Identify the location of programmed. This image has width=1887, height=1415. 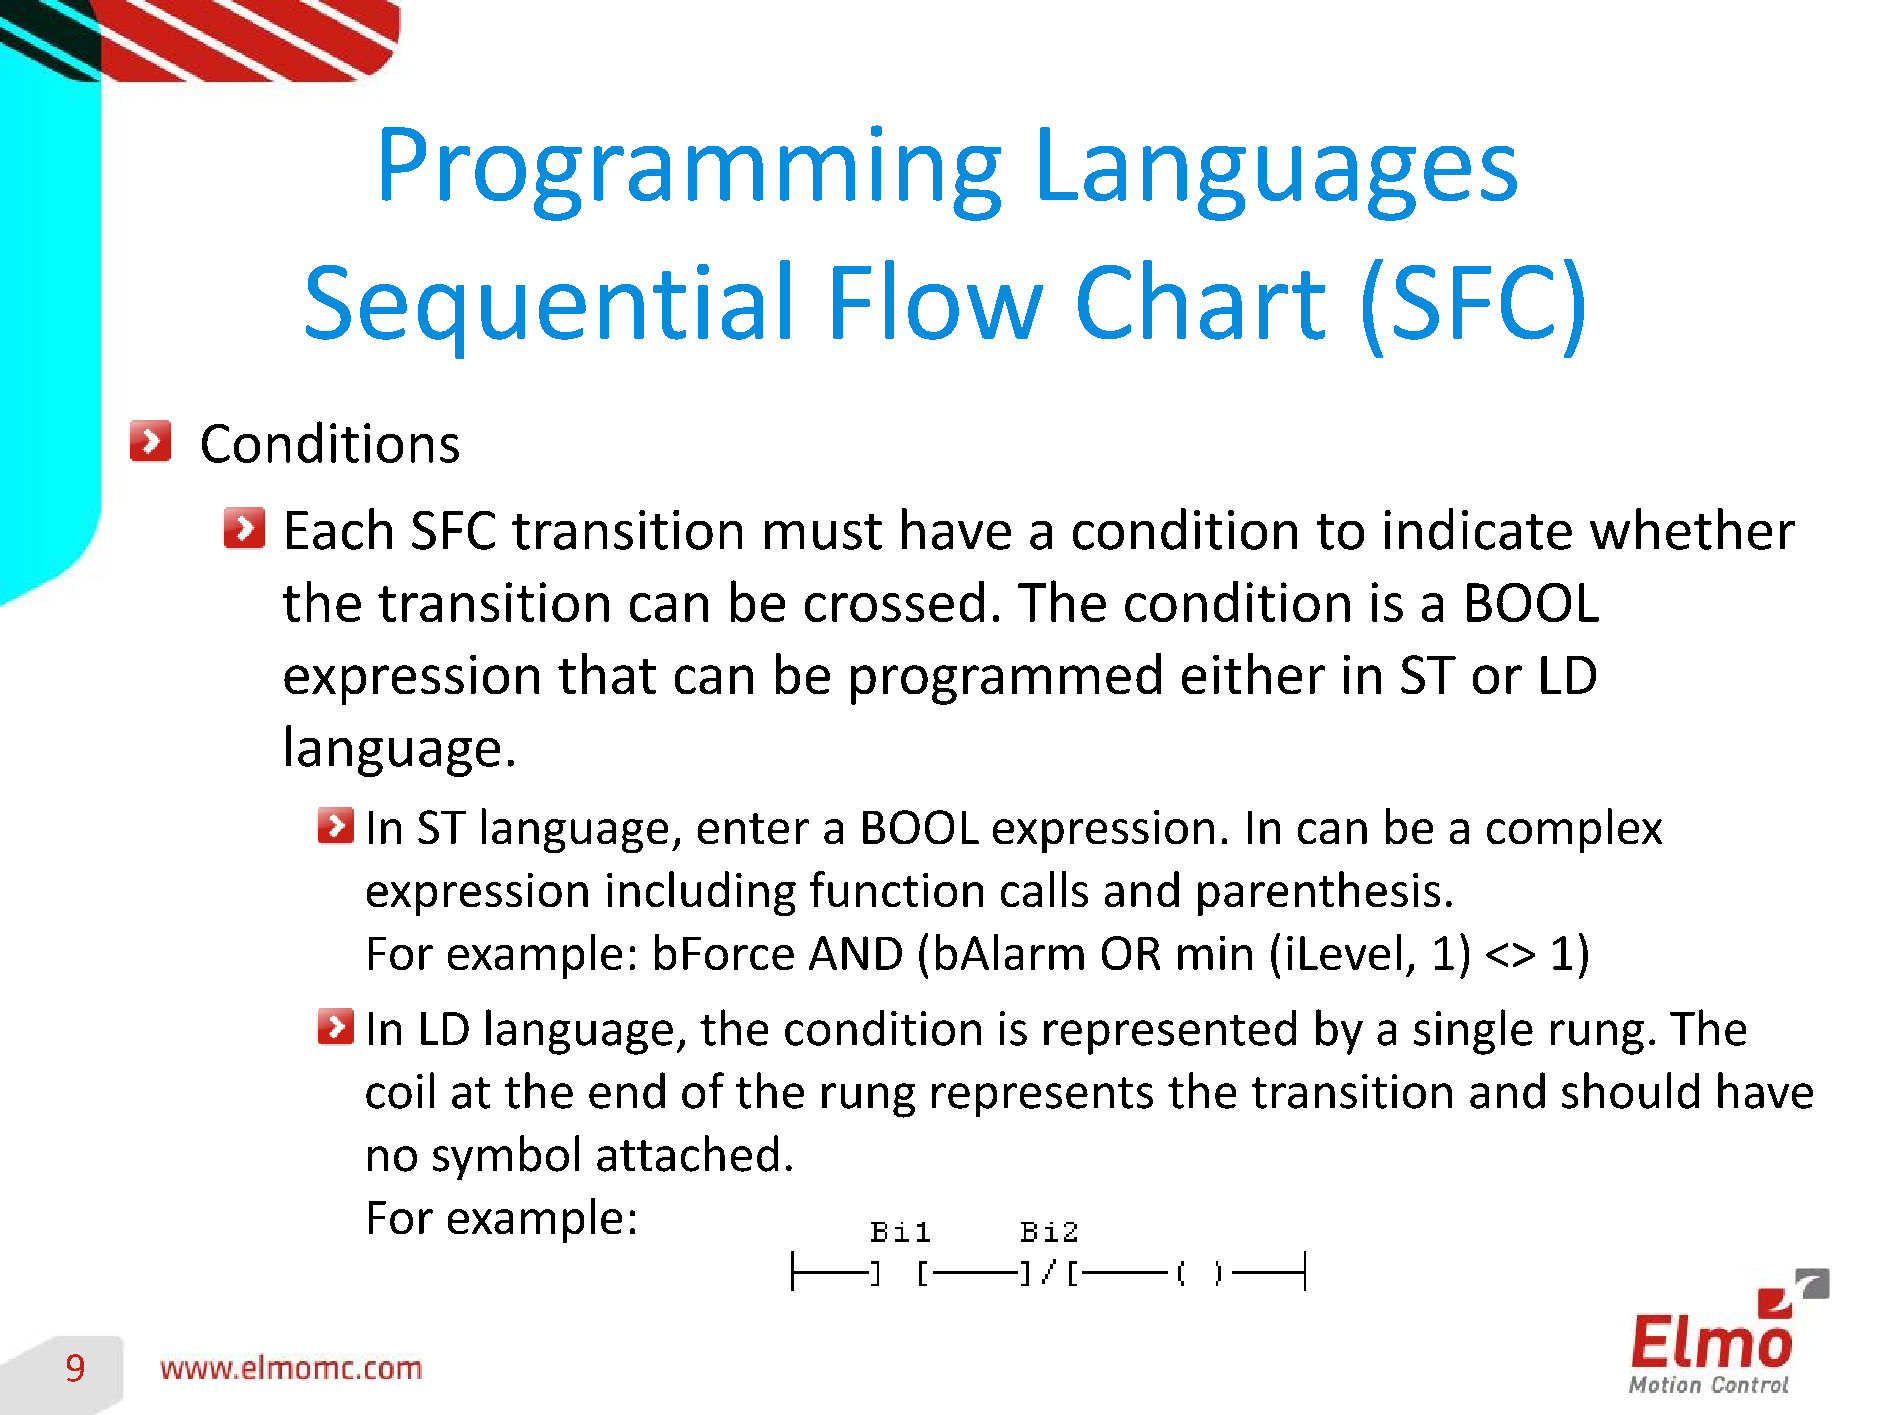
(1006, 679).
